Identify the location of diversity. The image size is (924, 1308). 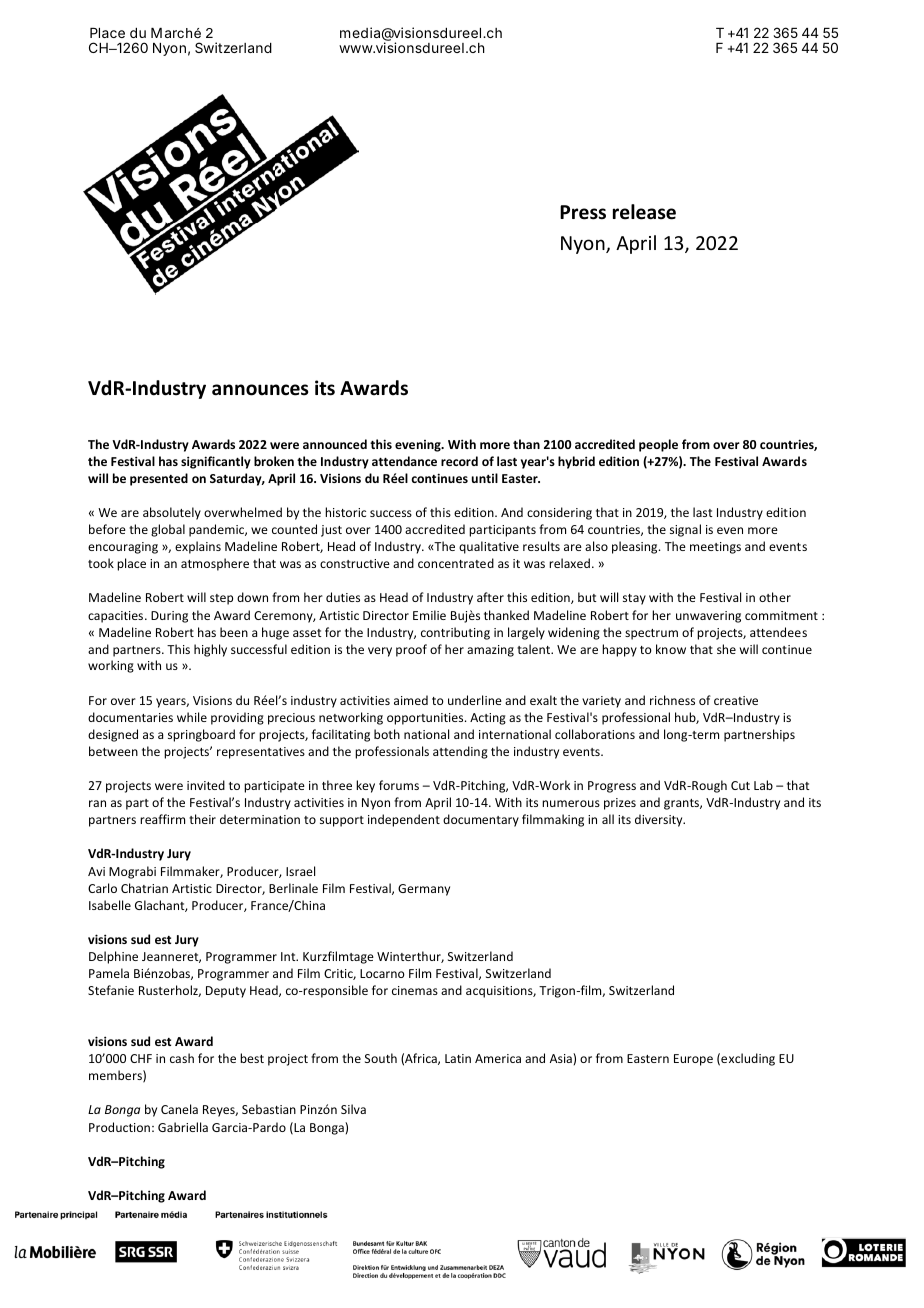
(660, 820).
